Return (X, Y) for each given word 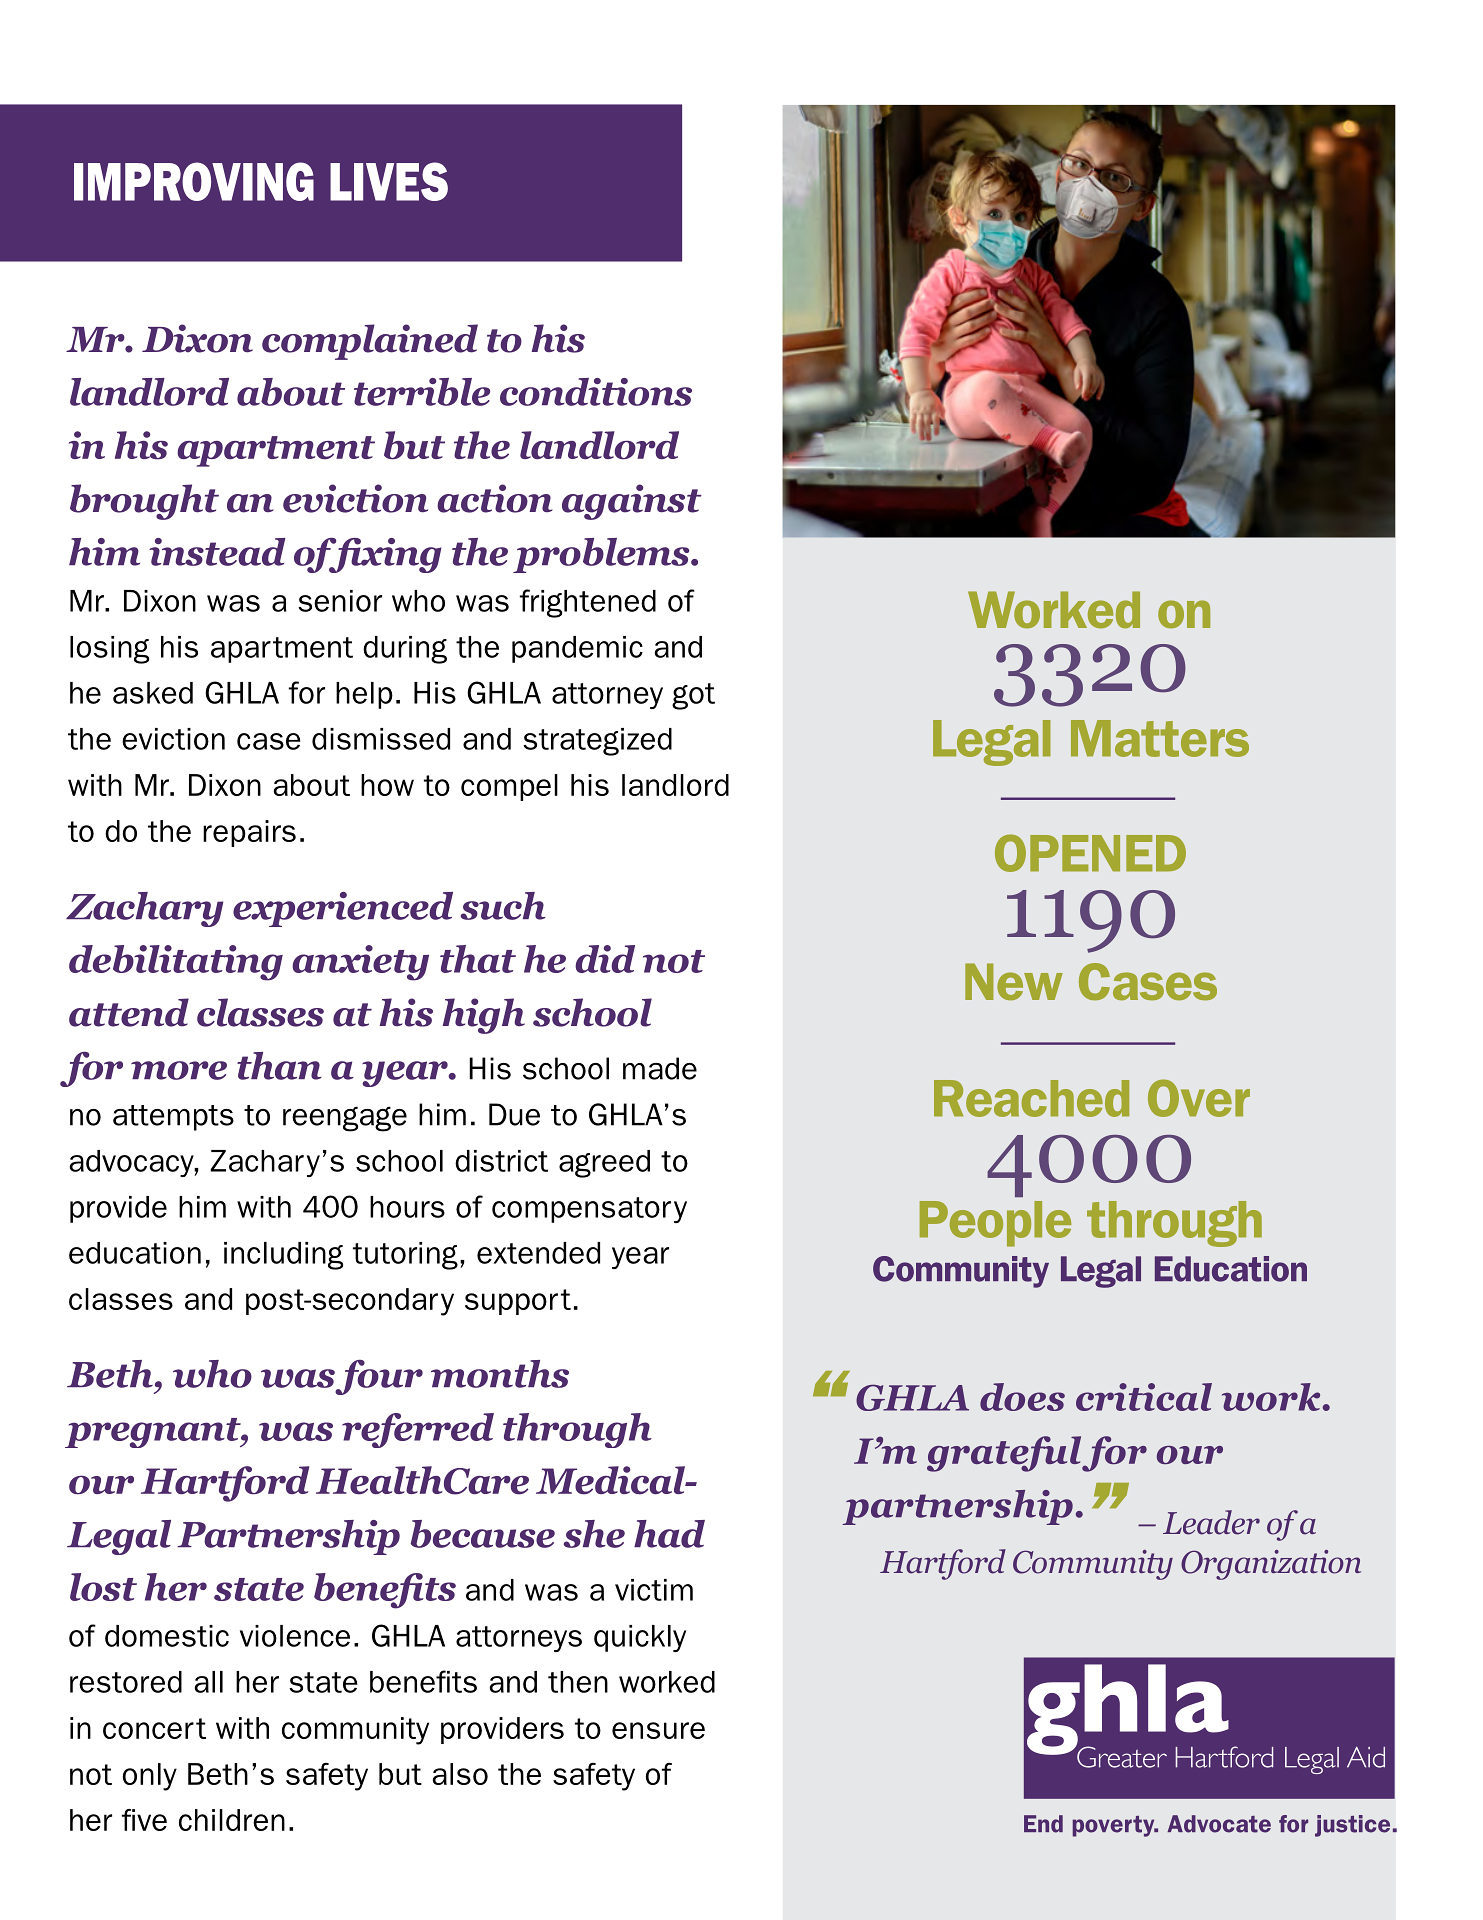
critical (1144, 1397)
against (632, 502)
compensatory (589, 1210)
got (693, 696)
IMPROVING (194, 181)
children (232, 1820)
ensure (658, 1730)
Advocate (1219, 1824)
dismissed (381, 739)
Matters (1160, 738)
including (283, 1256)
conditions (596, 392)
